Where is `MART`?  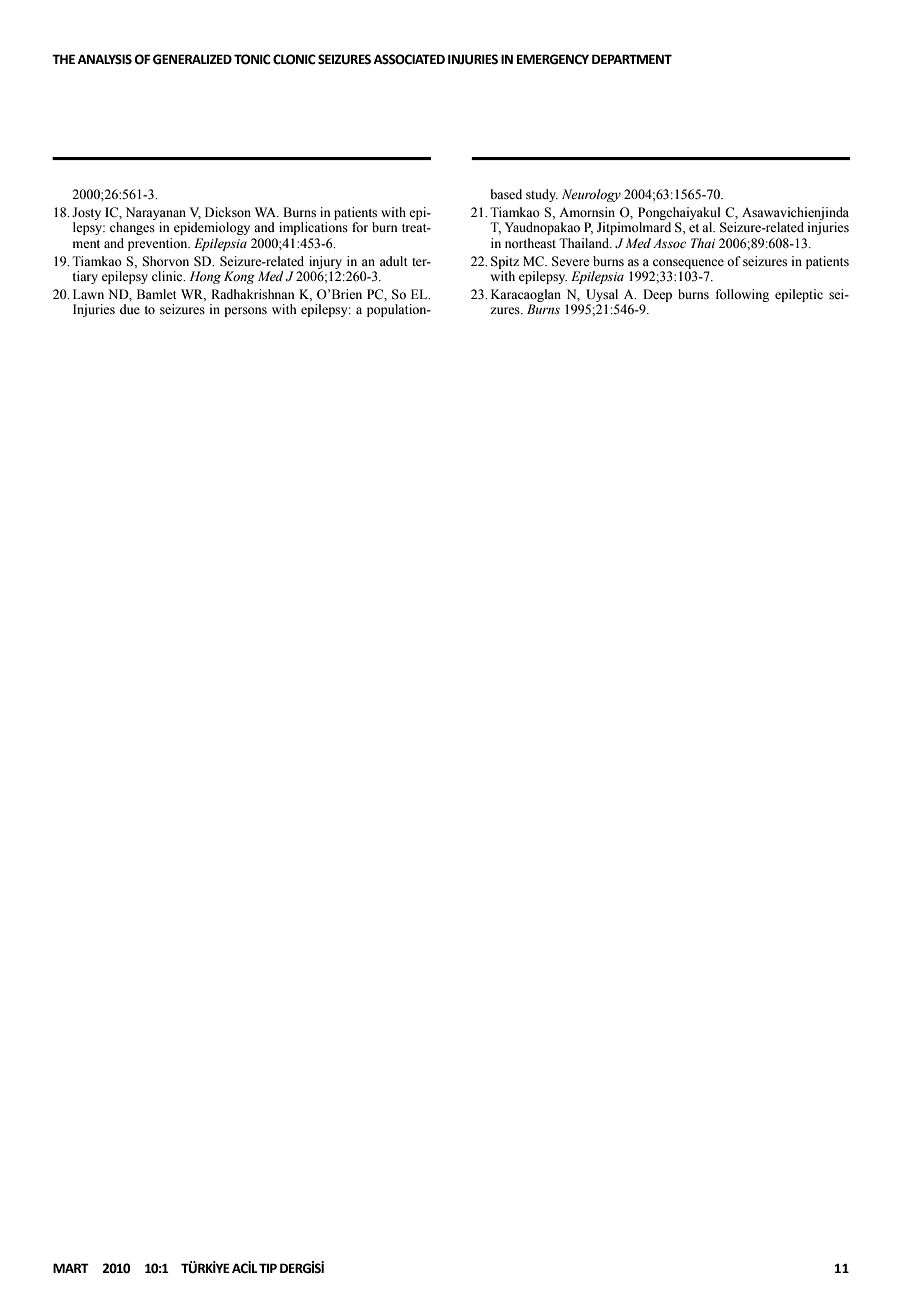
MART is located at coordinates (71, 1268).
